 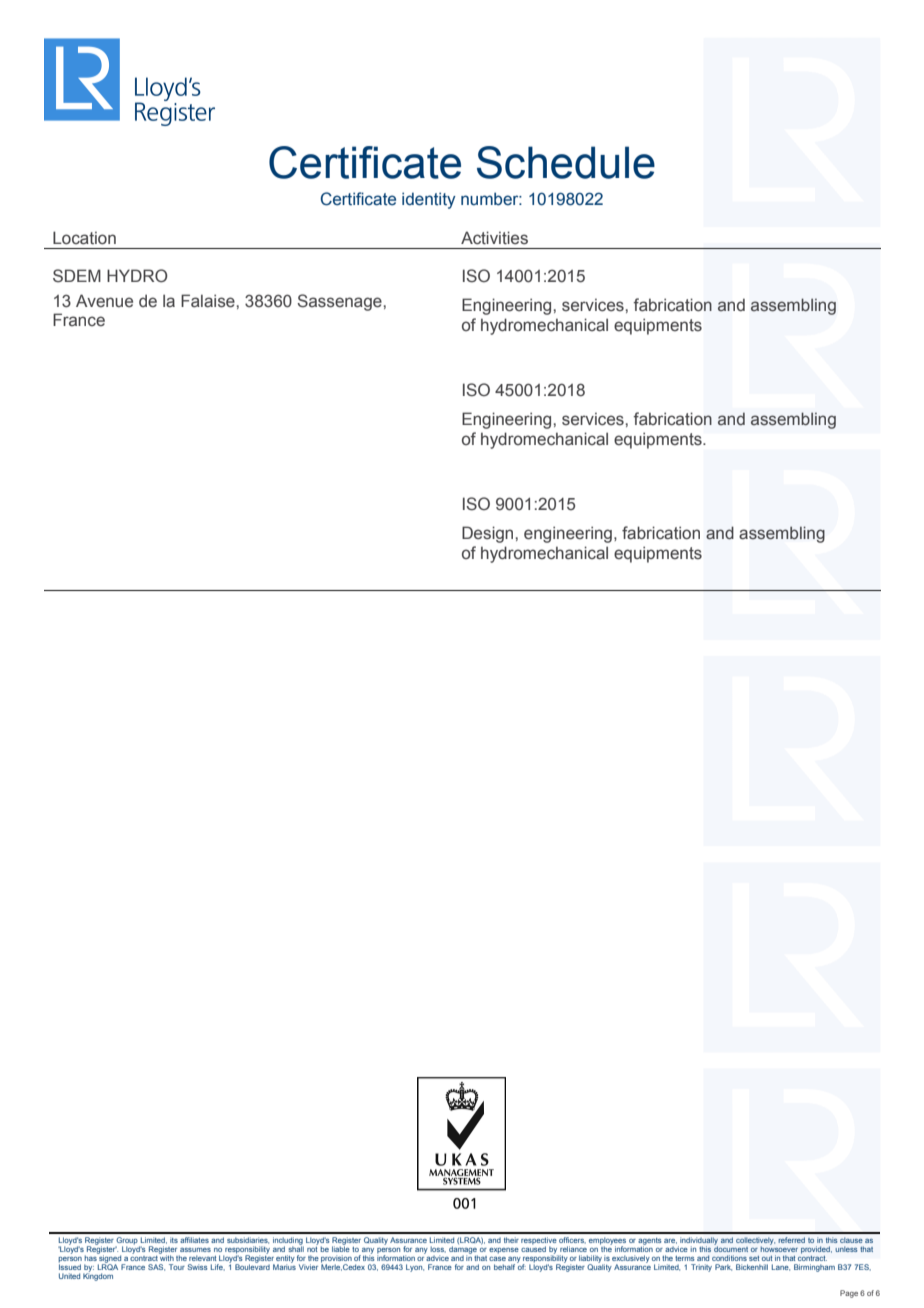 What do you see at coordinates (494, 238) in the document?
I see `Activities` at bounding box center [494, 238].
